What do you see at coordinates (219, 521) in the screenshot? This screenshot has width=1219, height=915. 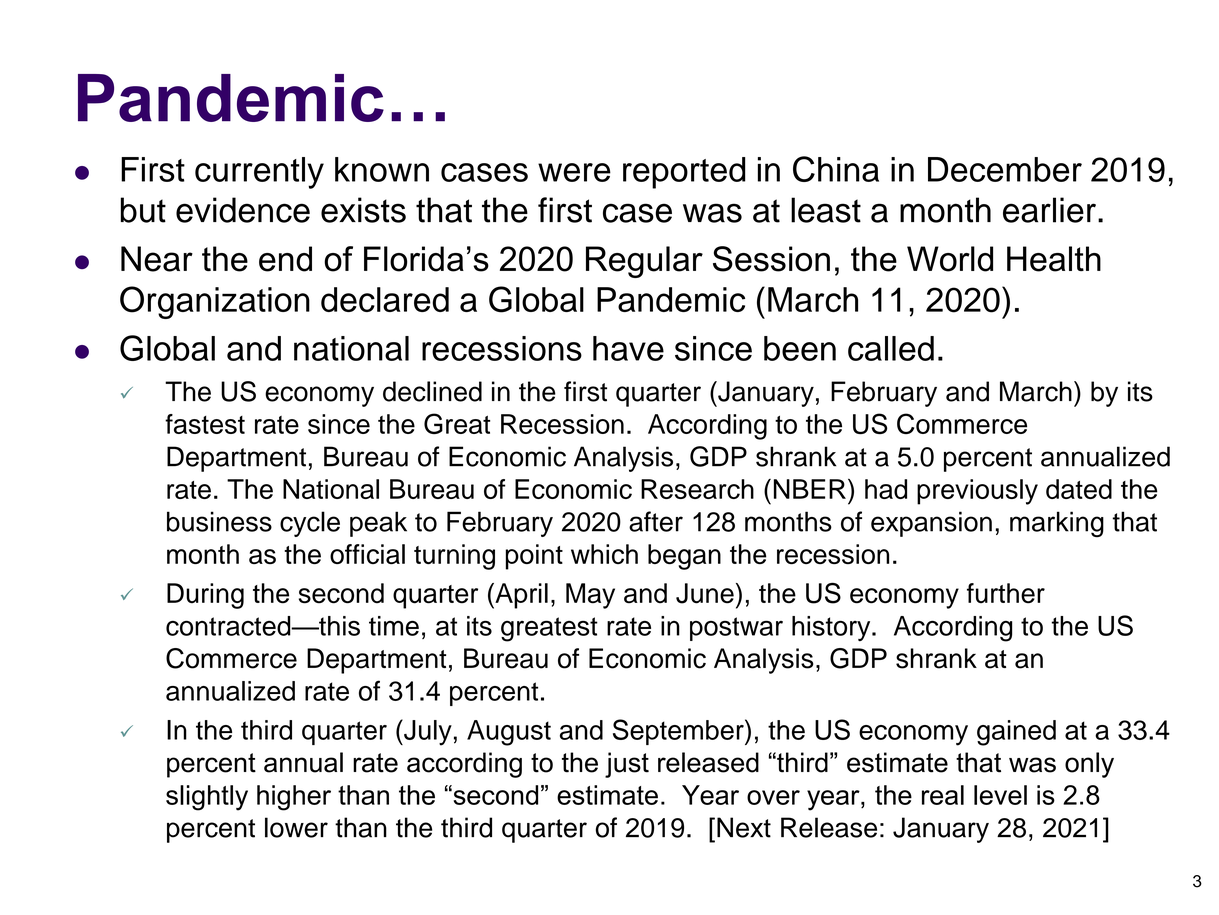 I see `business` at bounding box center [219, 521].
